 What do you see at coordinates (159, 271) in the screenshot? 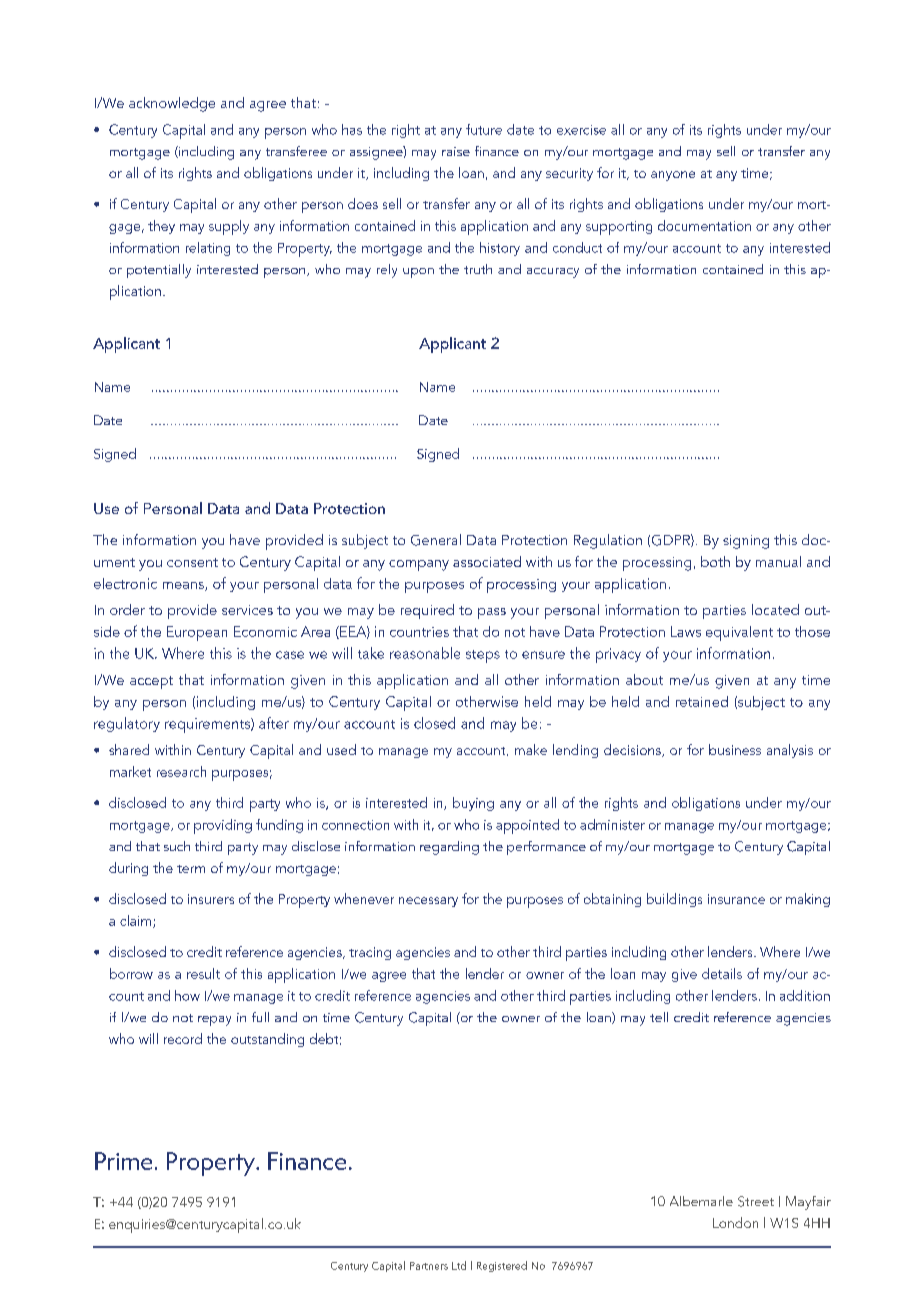
I see `potentially` at bounding box center [159, 271].
